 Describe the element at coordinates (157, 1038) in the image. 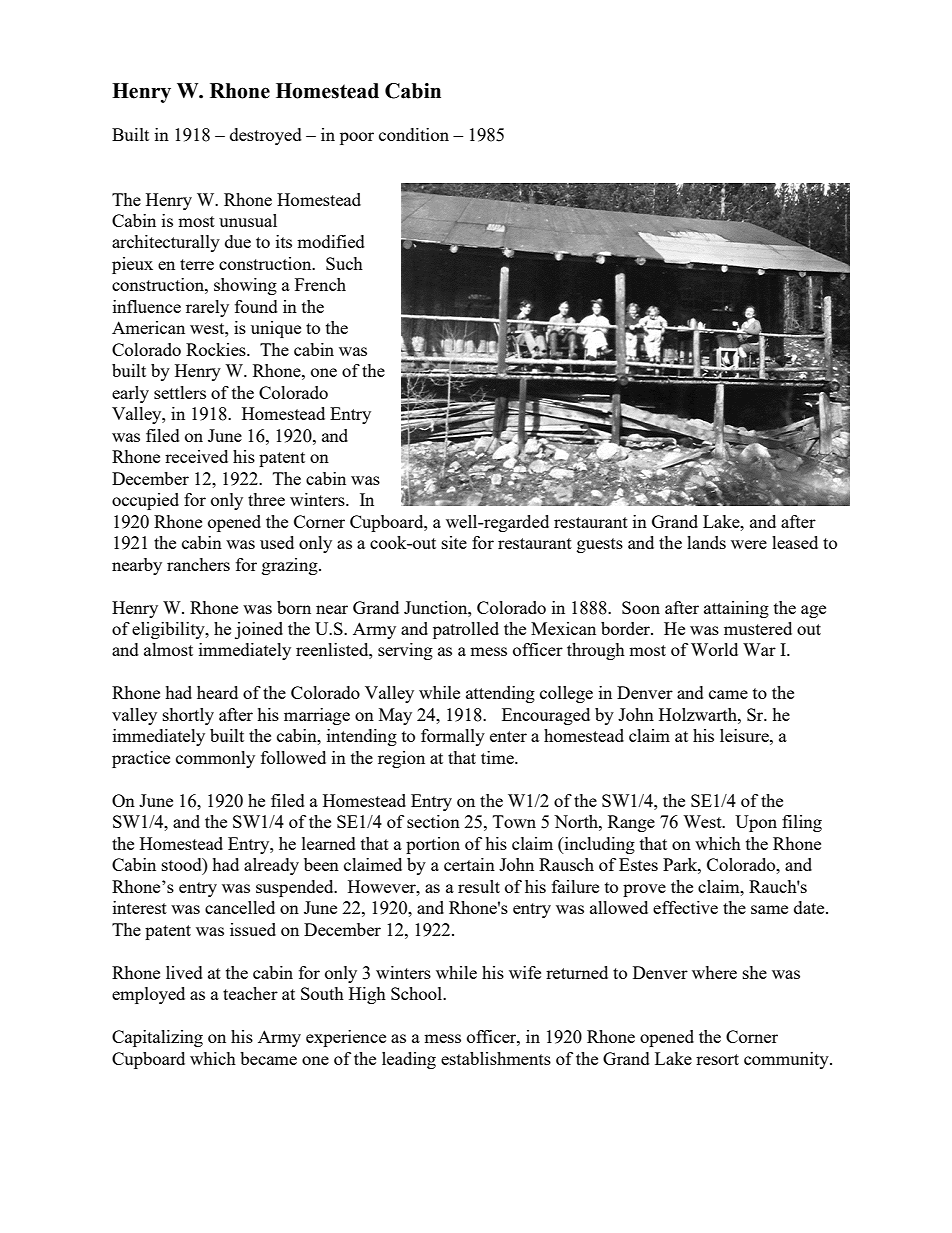

I see `Capitalizing` at that location.
